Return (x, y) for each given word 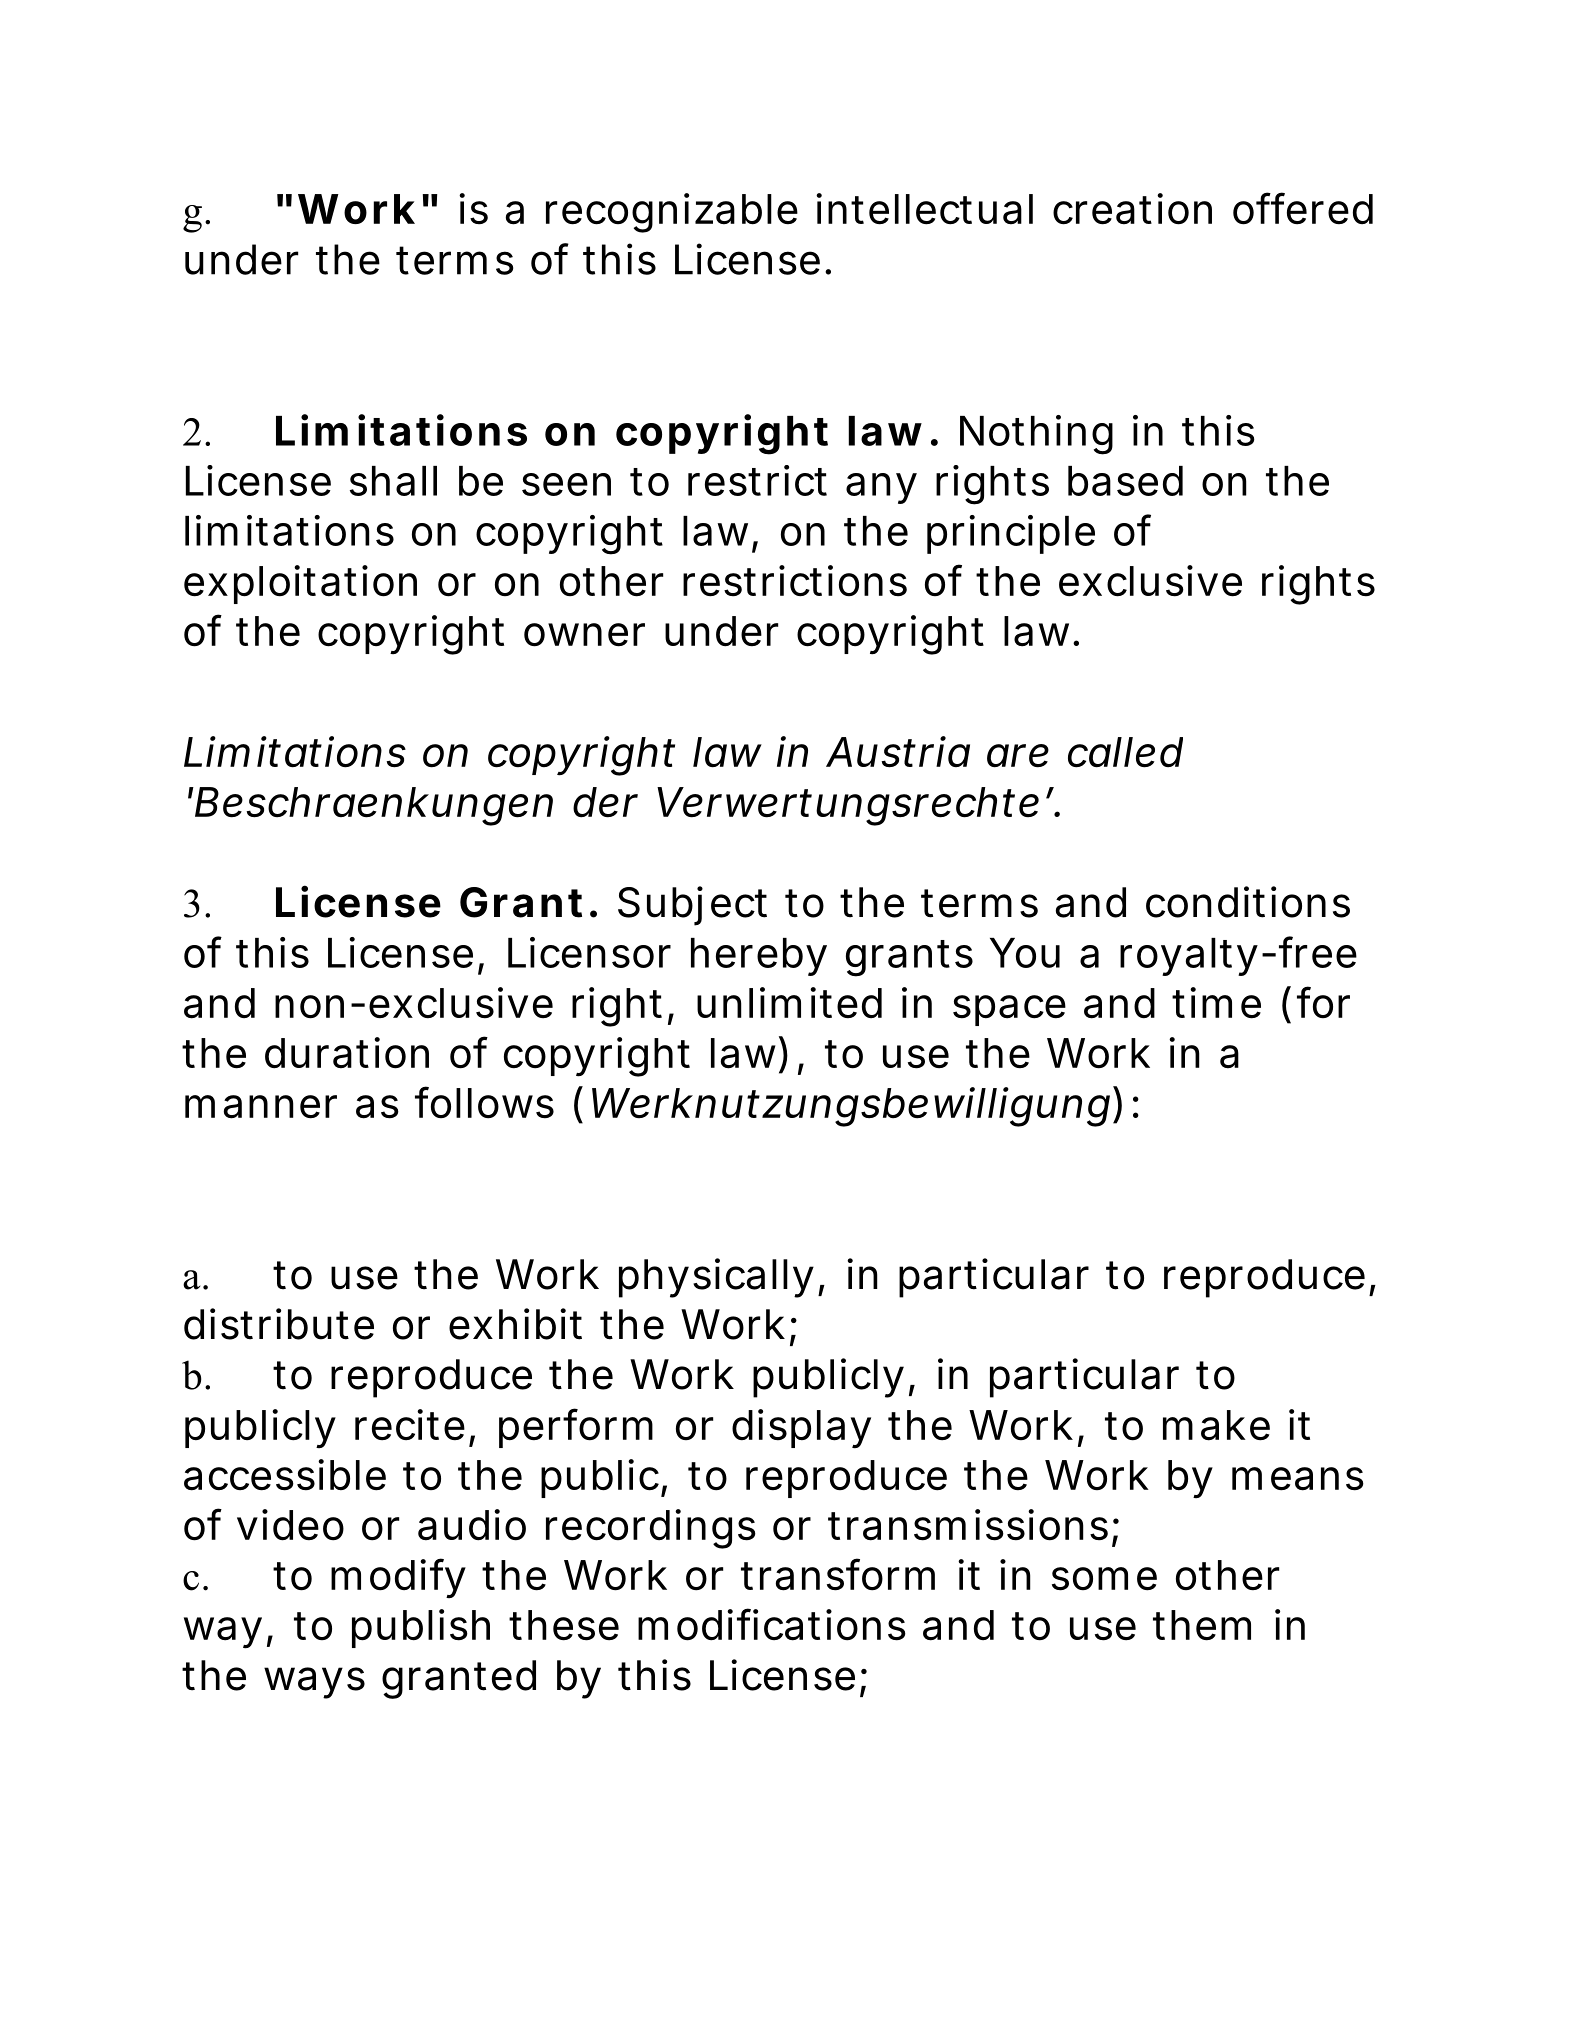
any (881, 488)
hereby (759, 957)
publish (421, 1628)
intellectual (924, 209)
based (1125, 481)
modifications (772, 1624)
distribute (279, 1324)
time (1216, 1003)
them (1202, 1625)
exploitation (300, 584)
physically (716, 1278)
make (1216, 1425)
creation (1132, 209)
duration (347, 1053)
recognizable (672, 213)
